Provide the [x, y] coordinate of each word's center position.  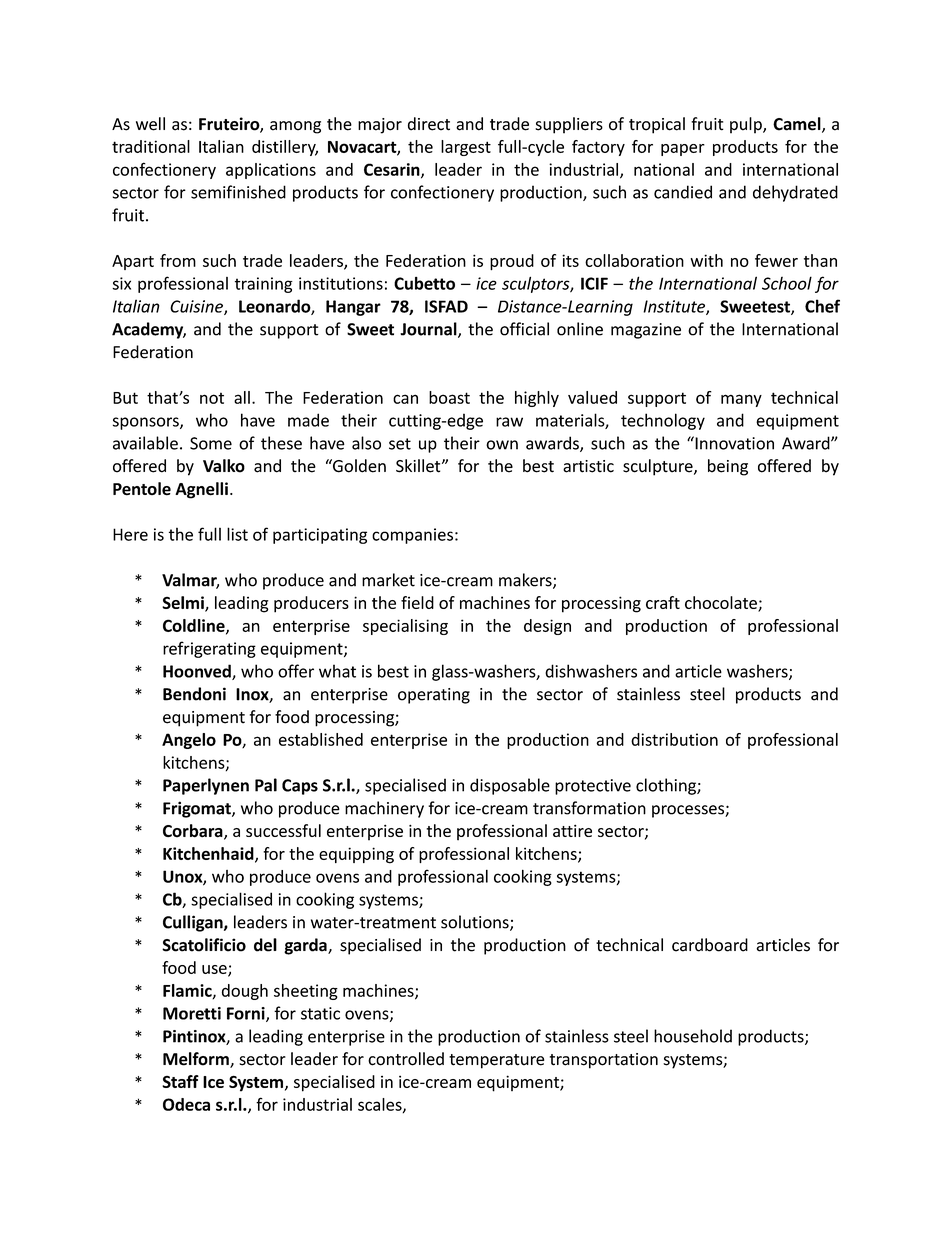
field [417, 602]
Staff [180, 1081]
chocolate [722, 603]
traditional [151, 146]
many [741, 400]
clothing [667, 786]
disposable [510, 786]
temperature [496, 1061]
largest [466, 148]
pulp [747, 125]
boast [449, 397]
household [693, 1036]
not [212, 398]
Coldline [195, 626]
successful [283, 830]
